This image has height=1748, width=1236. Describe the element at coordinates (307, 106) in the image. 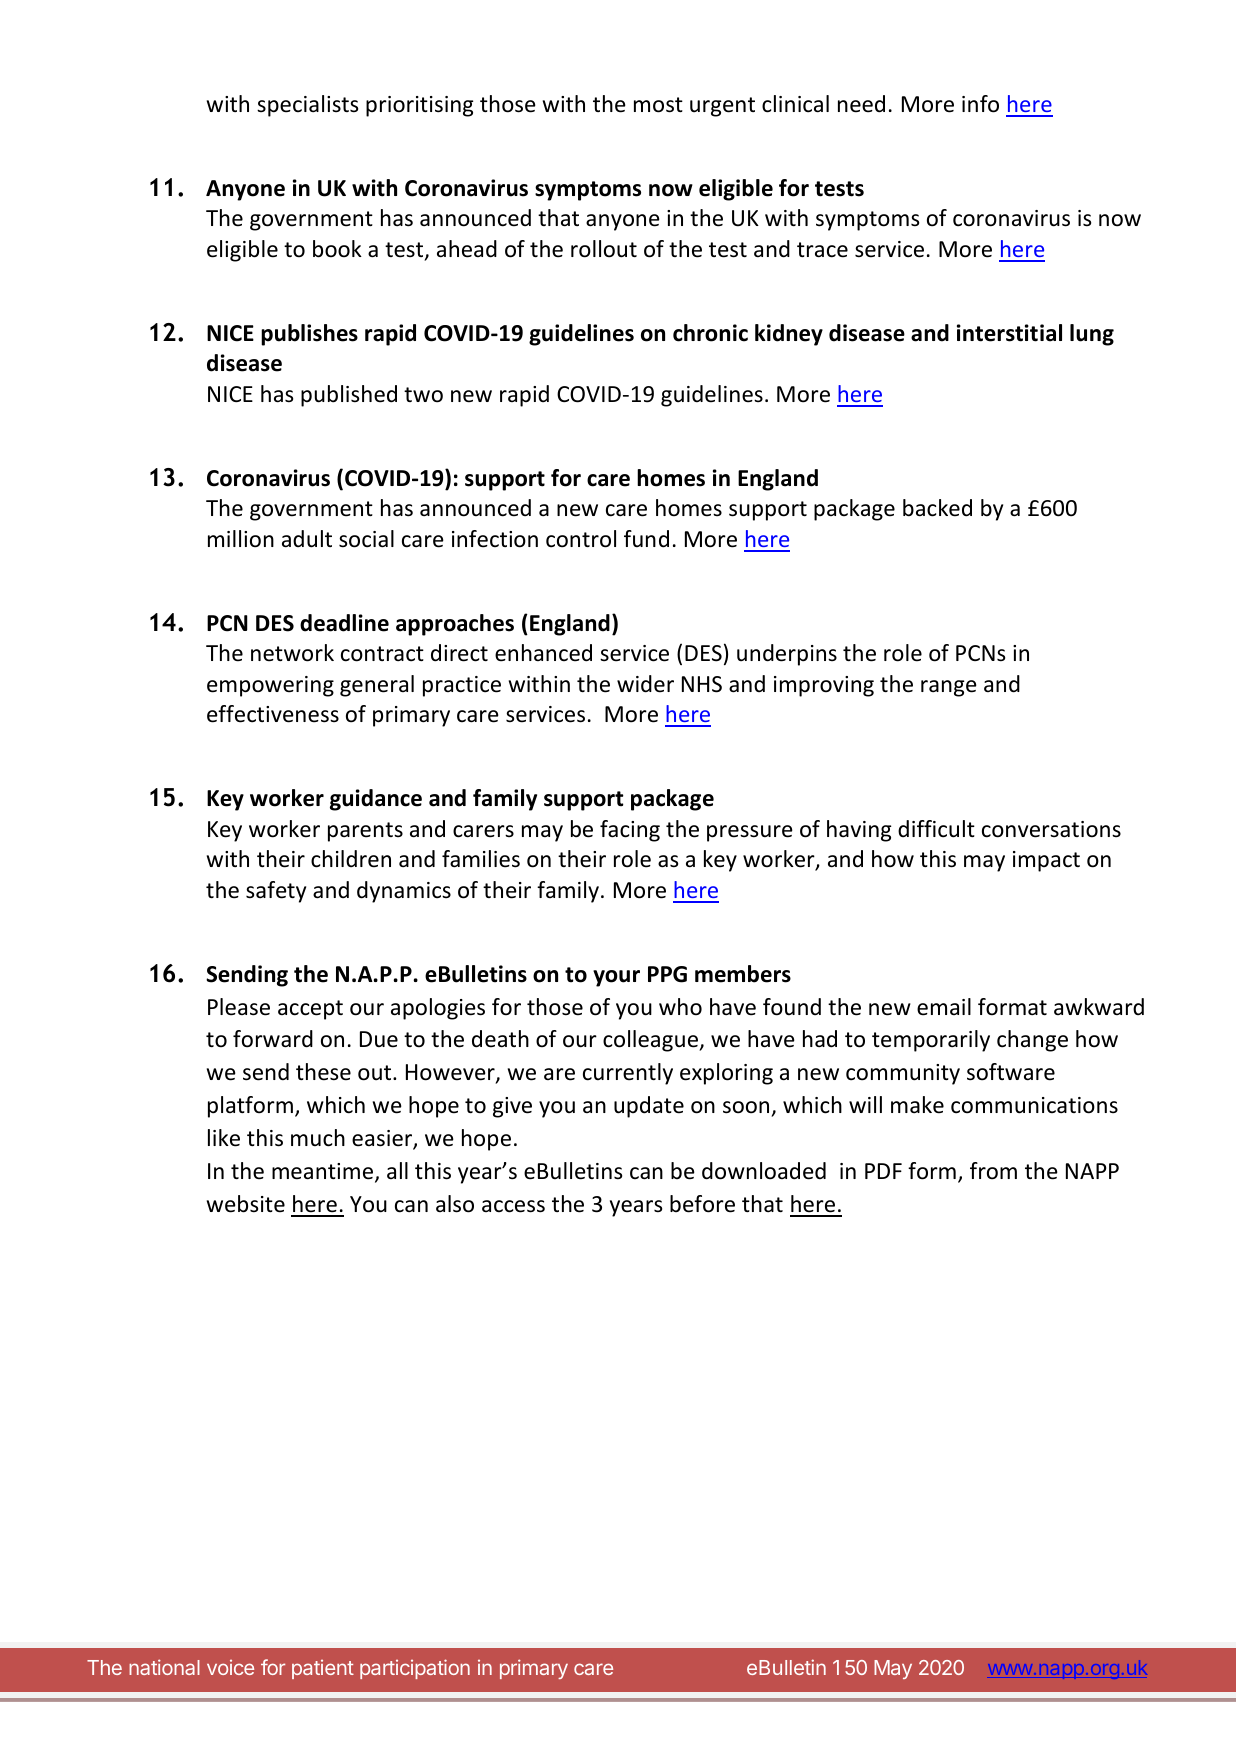

I see `specialists` at that location.
